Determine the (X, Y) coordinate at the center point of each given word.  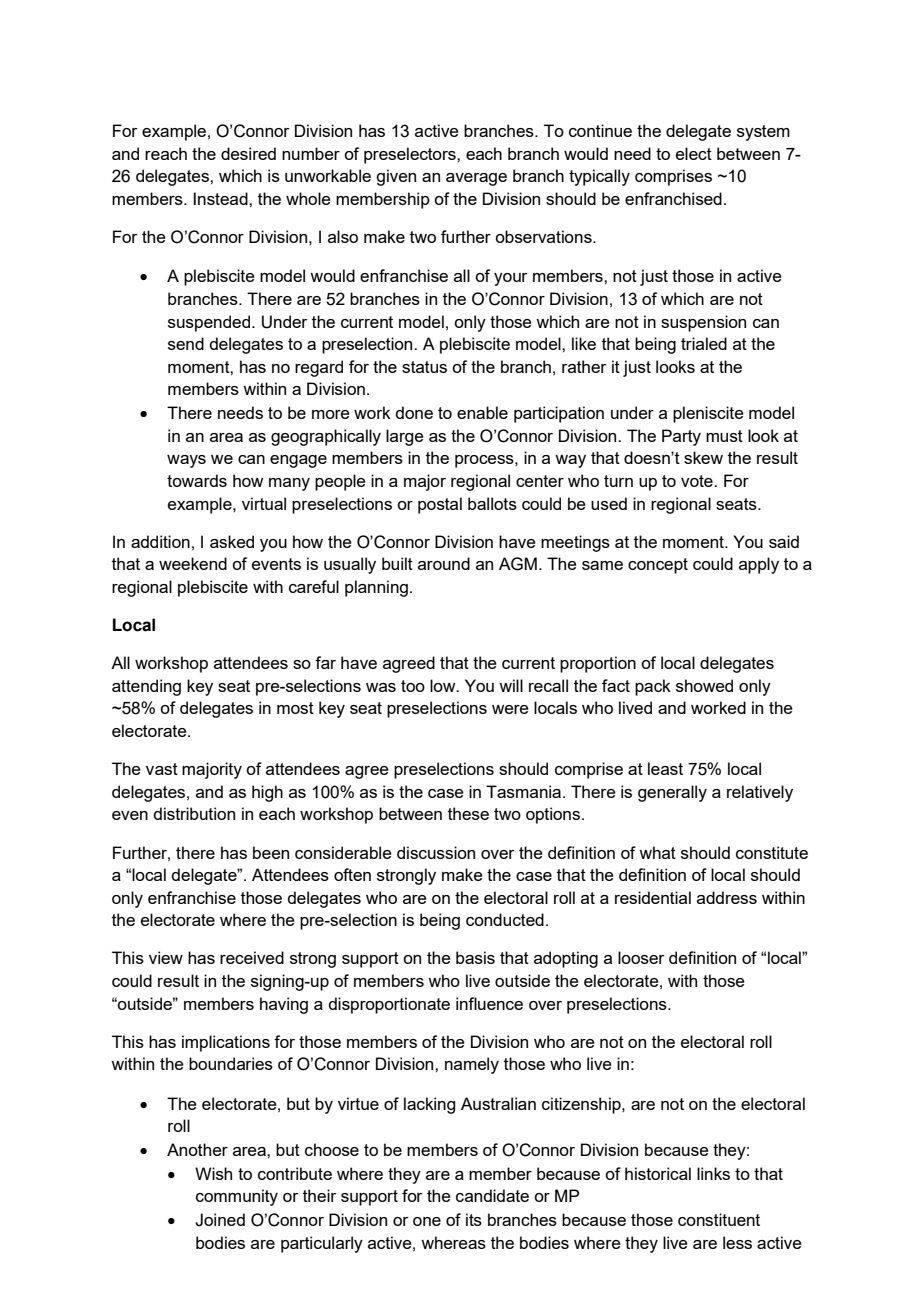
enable (482, 412)
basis (475, 957)
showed (704, 685)
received (252, 957)
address (727, 897)
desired (248, 153)
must (724, 436)
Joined (220, 1220)
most (295, 708)
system (763, 133)
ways (186, 461)
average (476, 179)
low (444, 685)
